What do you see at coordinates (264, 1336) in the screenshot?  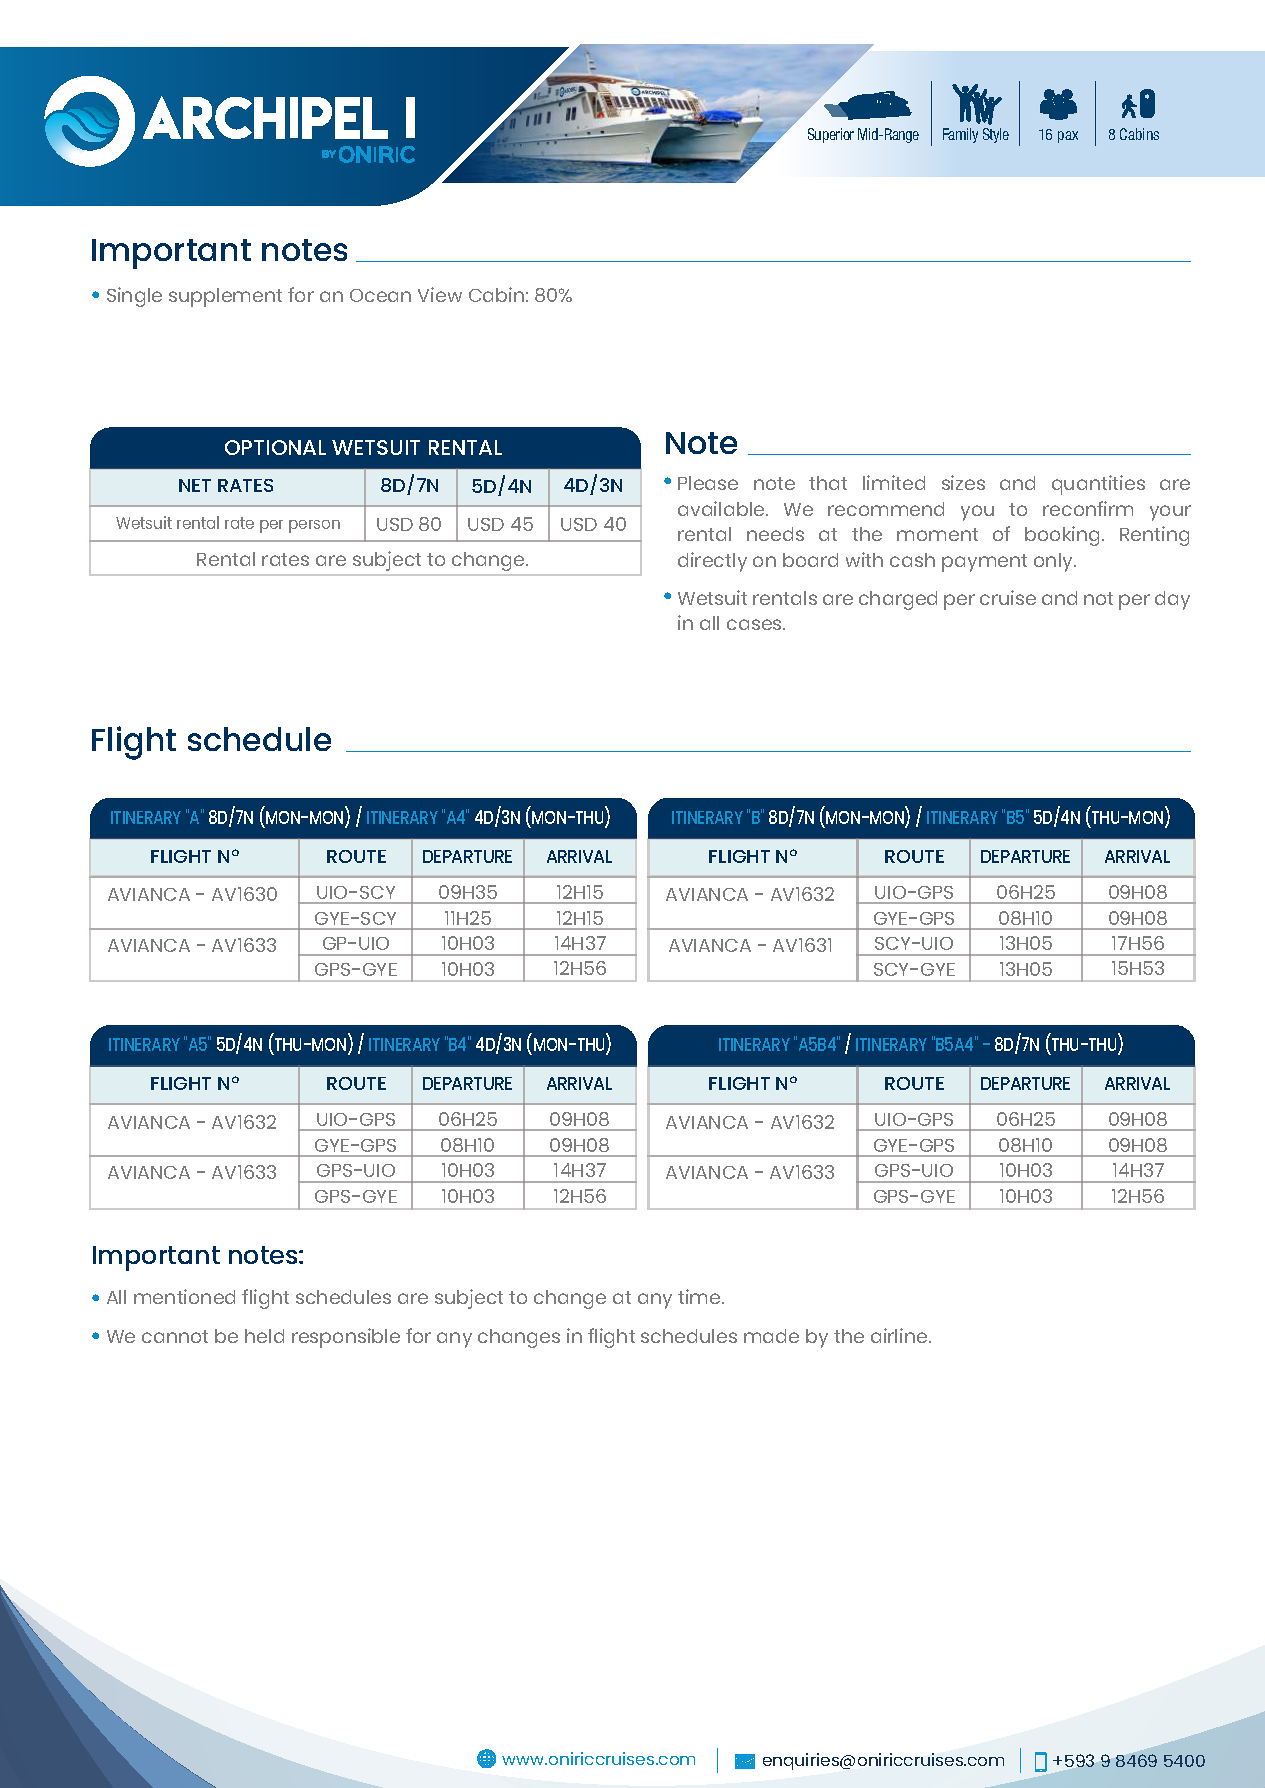 I see `held` at bounding box center [264, 1336].
